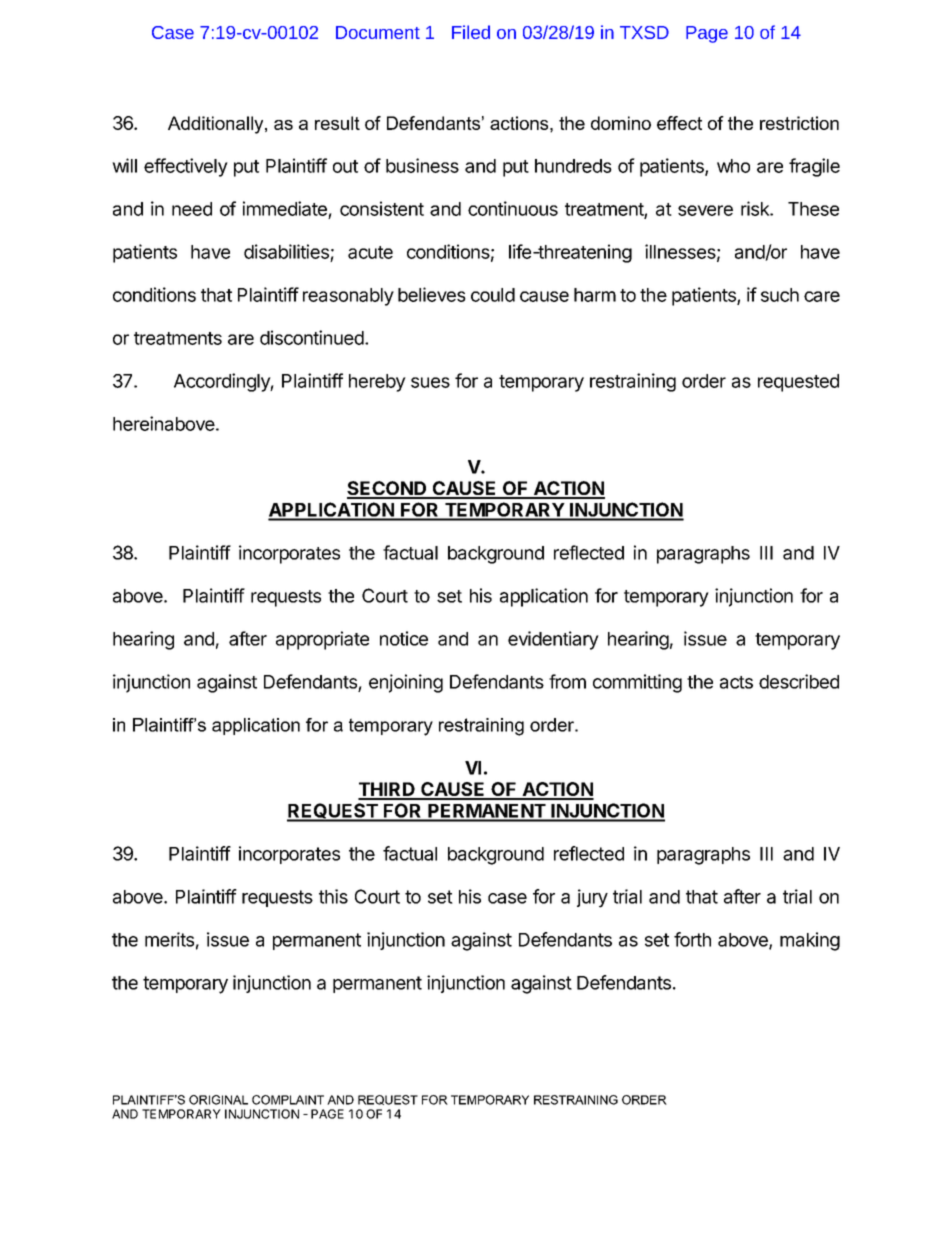  I want to click on jury, so click(592, 898).
